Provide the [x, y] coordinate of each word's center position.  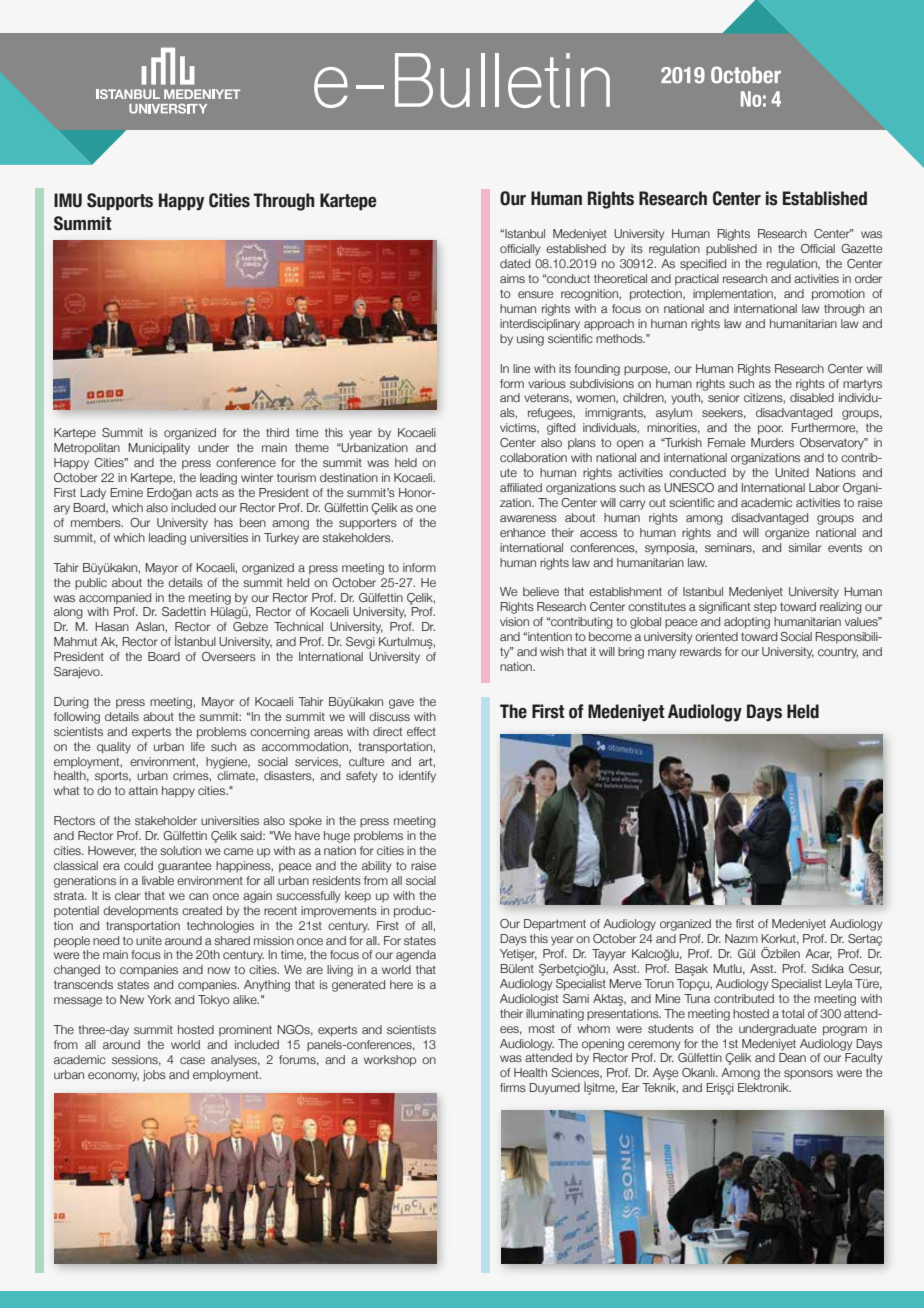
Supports [120, 202]
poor [770, 430]
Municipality [159, 449]
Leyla [839, 985]
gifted [561, 429]
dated [515, 263]
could [138, 865]
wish [552, 651]
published [731, 249]
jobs [154, 1076]
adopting [747, 623]
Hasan [112, 626]
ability [376, 867]
